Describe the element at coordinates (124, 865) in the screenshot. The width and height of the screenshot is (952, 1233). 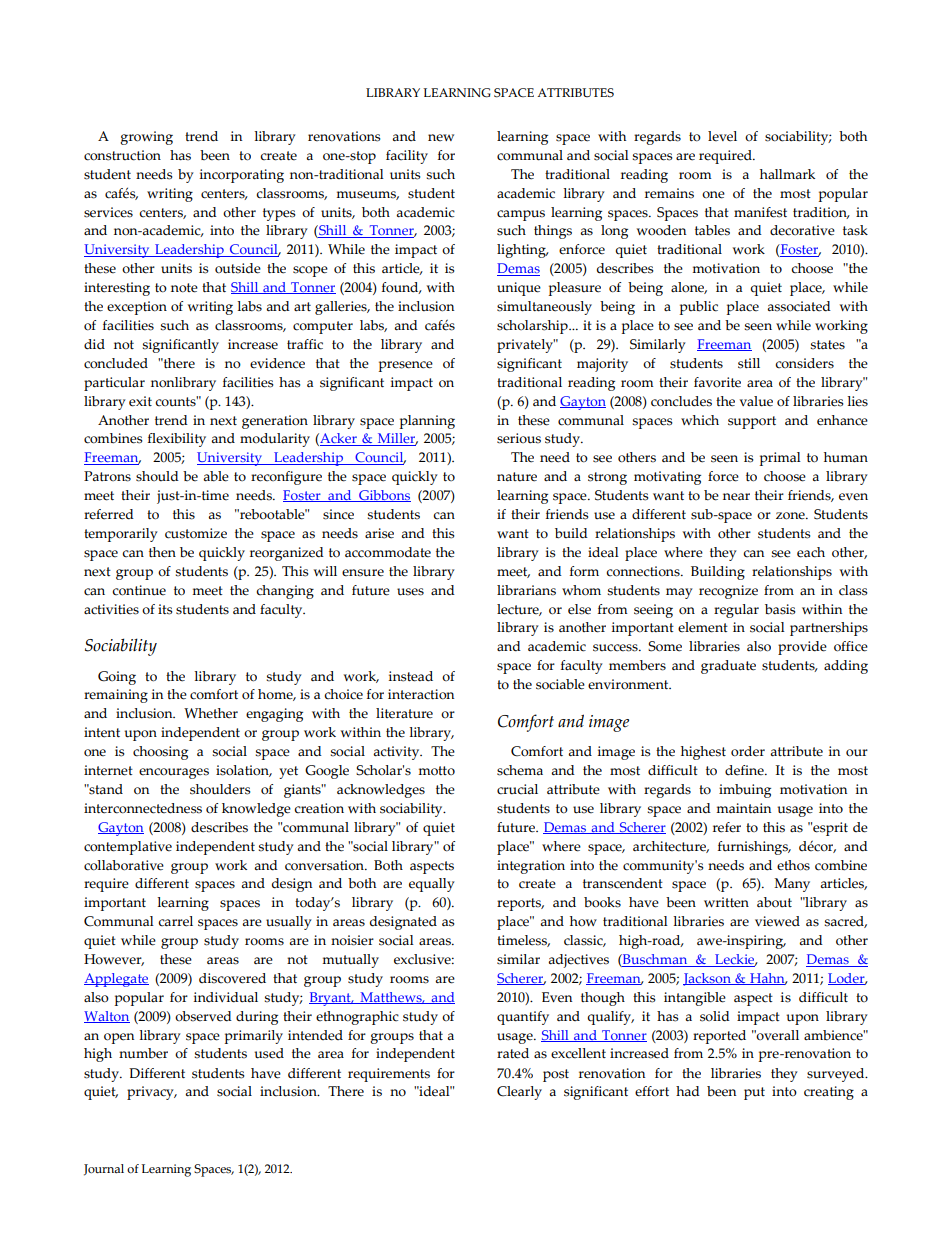
I see `collaborative` at that location.
